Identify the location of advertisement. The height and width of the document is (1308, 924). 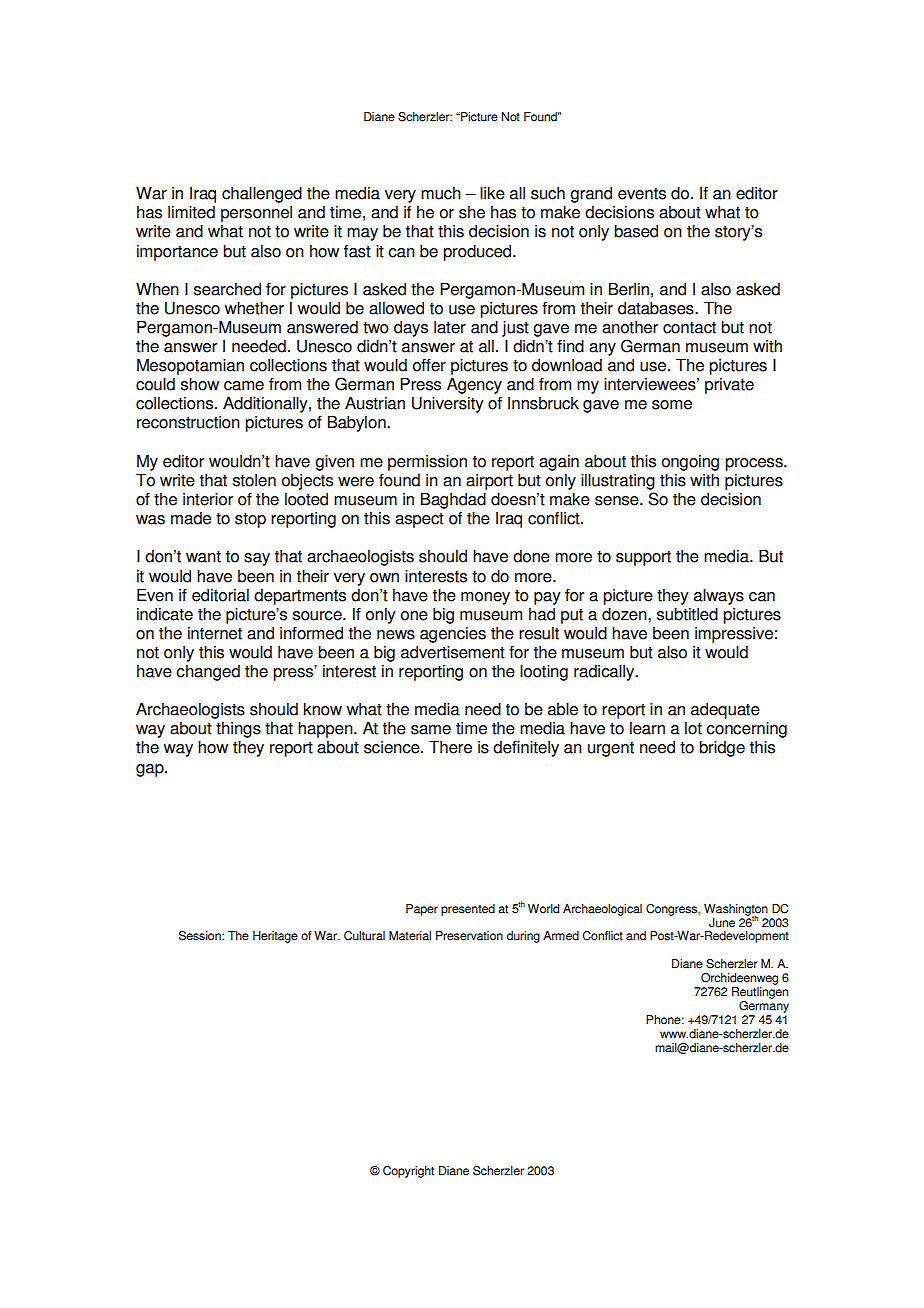
(453, 652).
